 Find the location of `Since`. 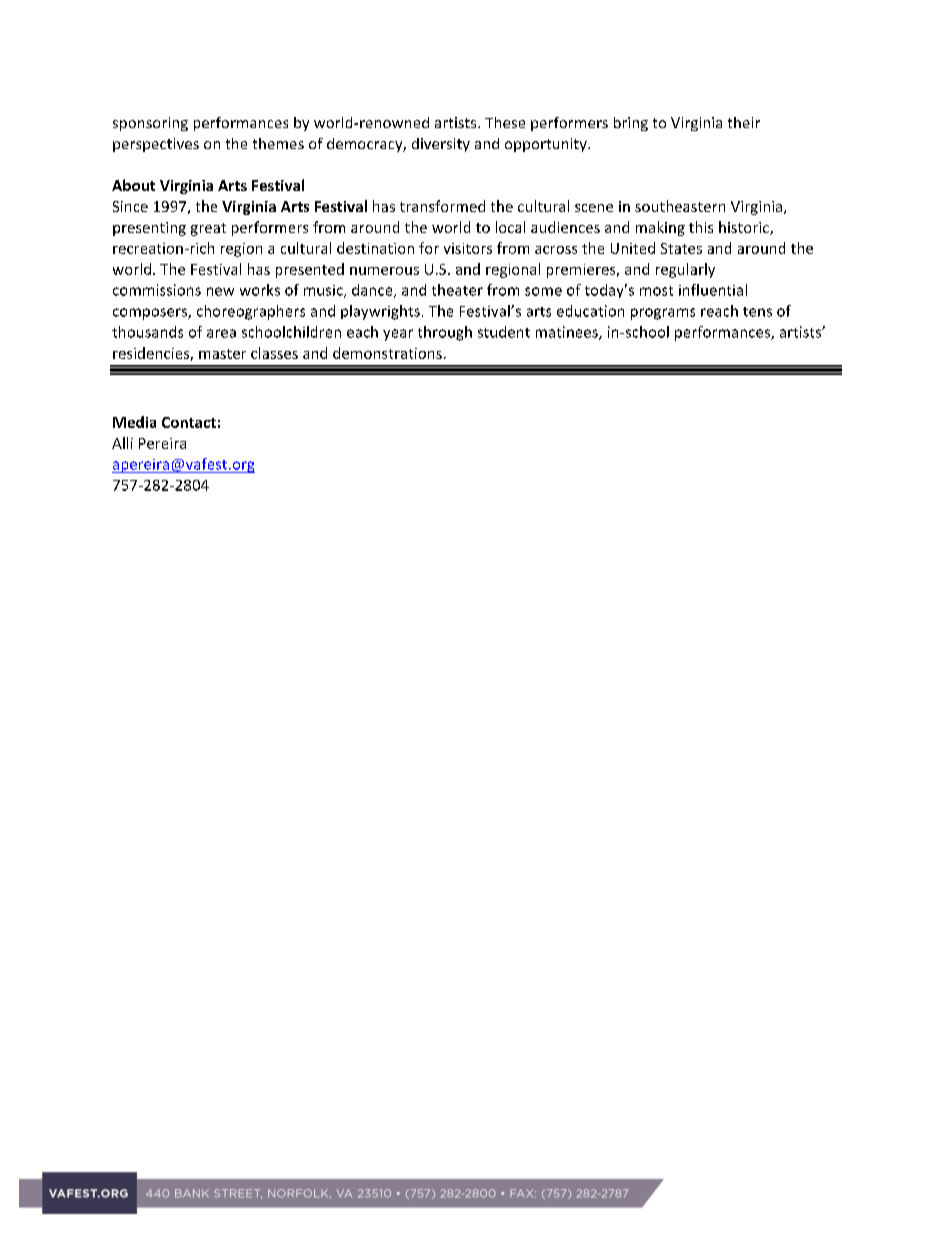

Since is located at coordinates (130, 206).
